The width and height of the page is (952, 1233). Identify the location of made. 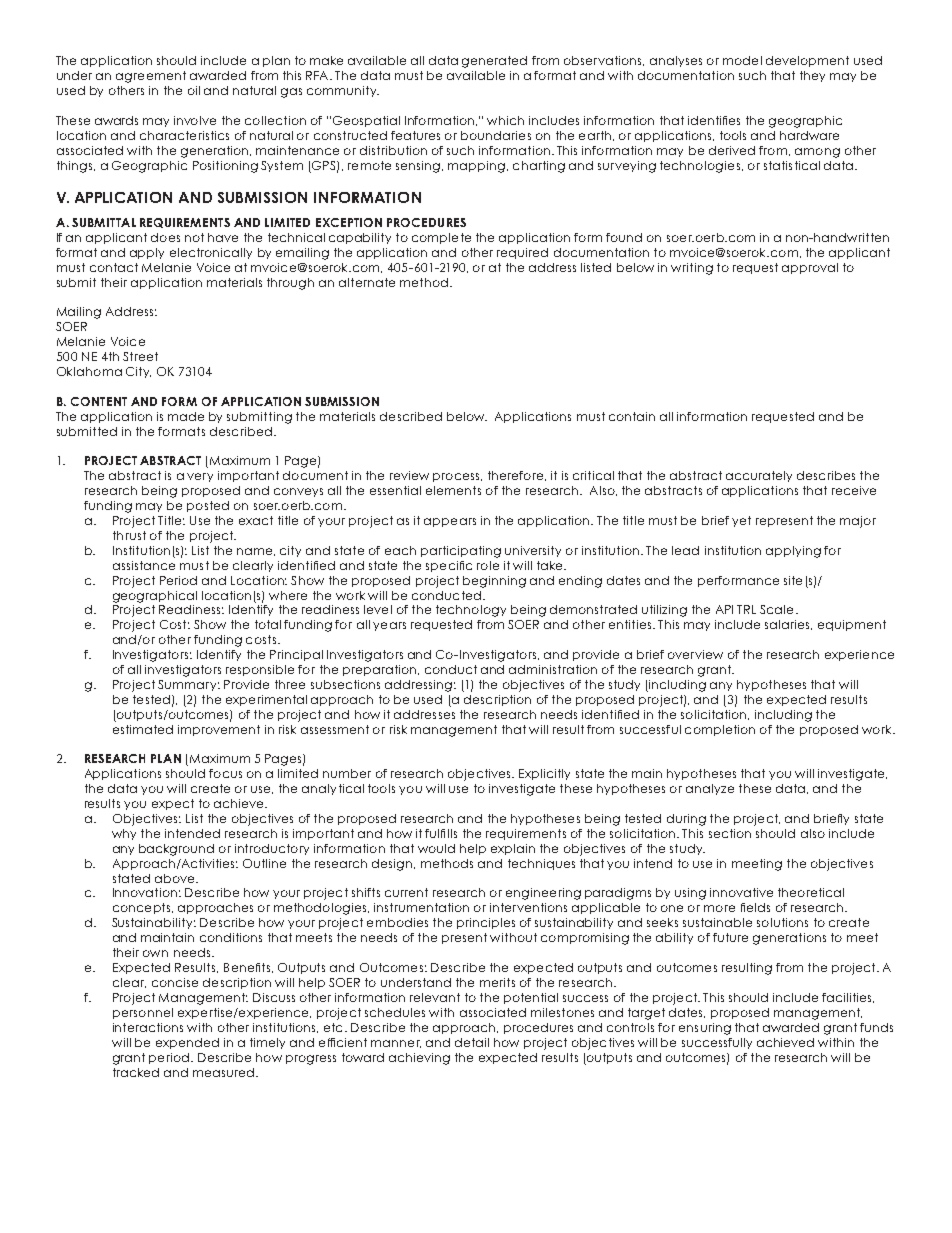
(186, 416).
